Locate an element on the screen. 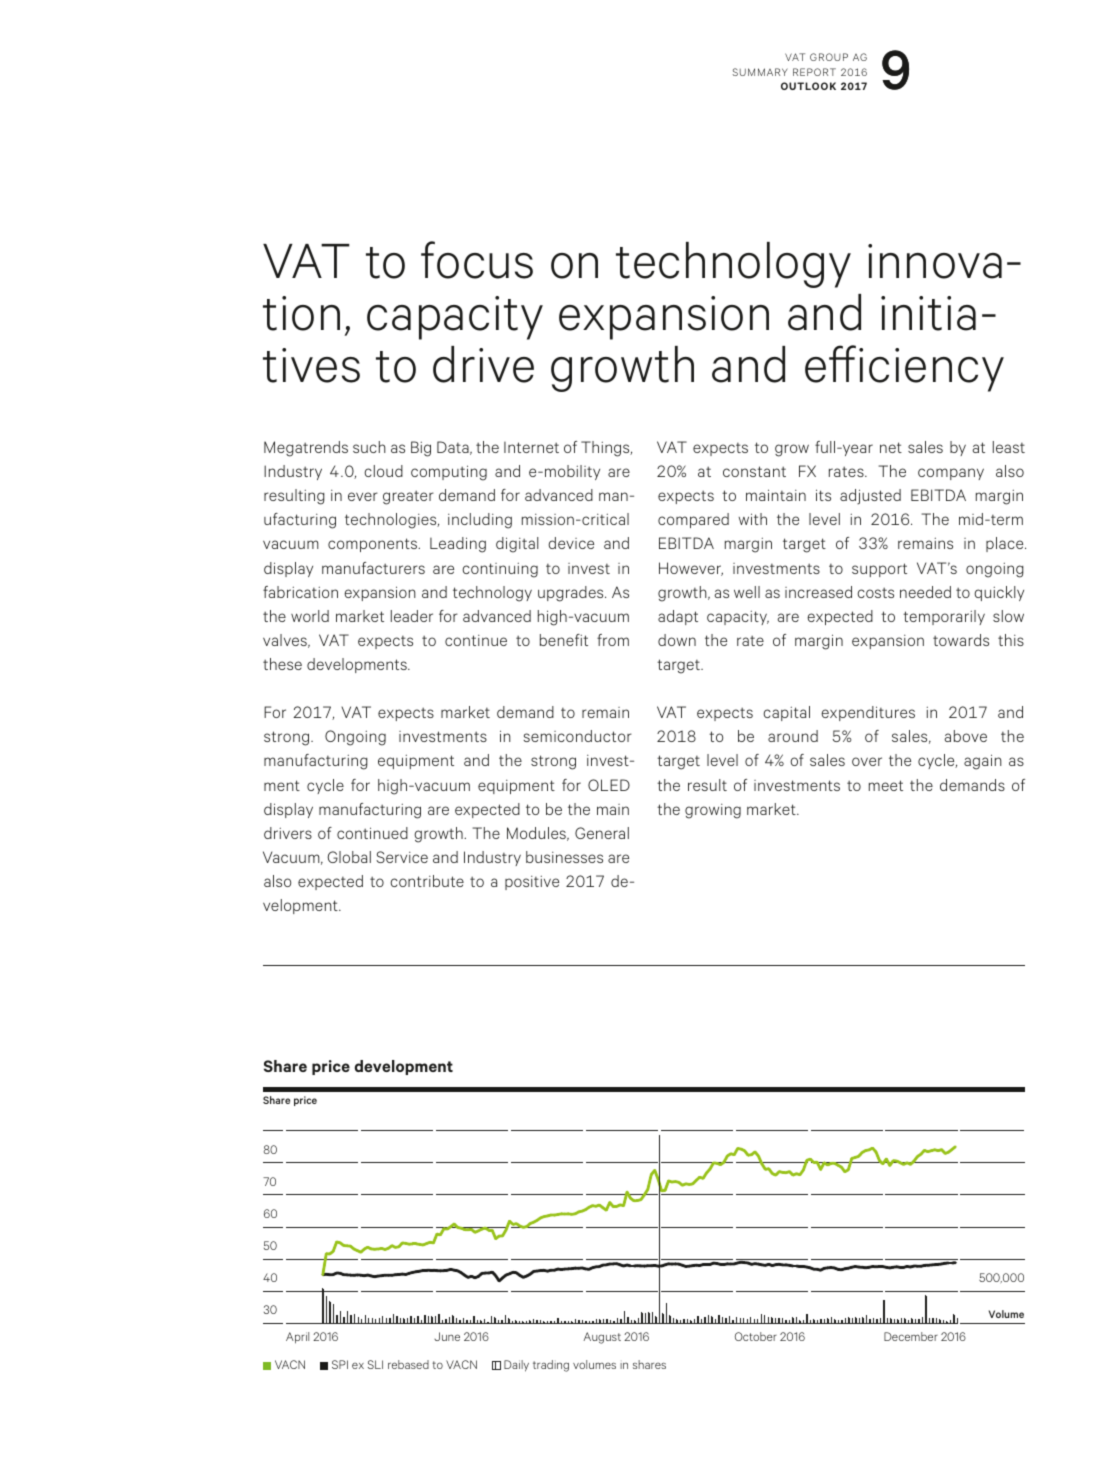 This screenshot has height=1472, width=1104. SLI is located at coordinates (375, 1364).
